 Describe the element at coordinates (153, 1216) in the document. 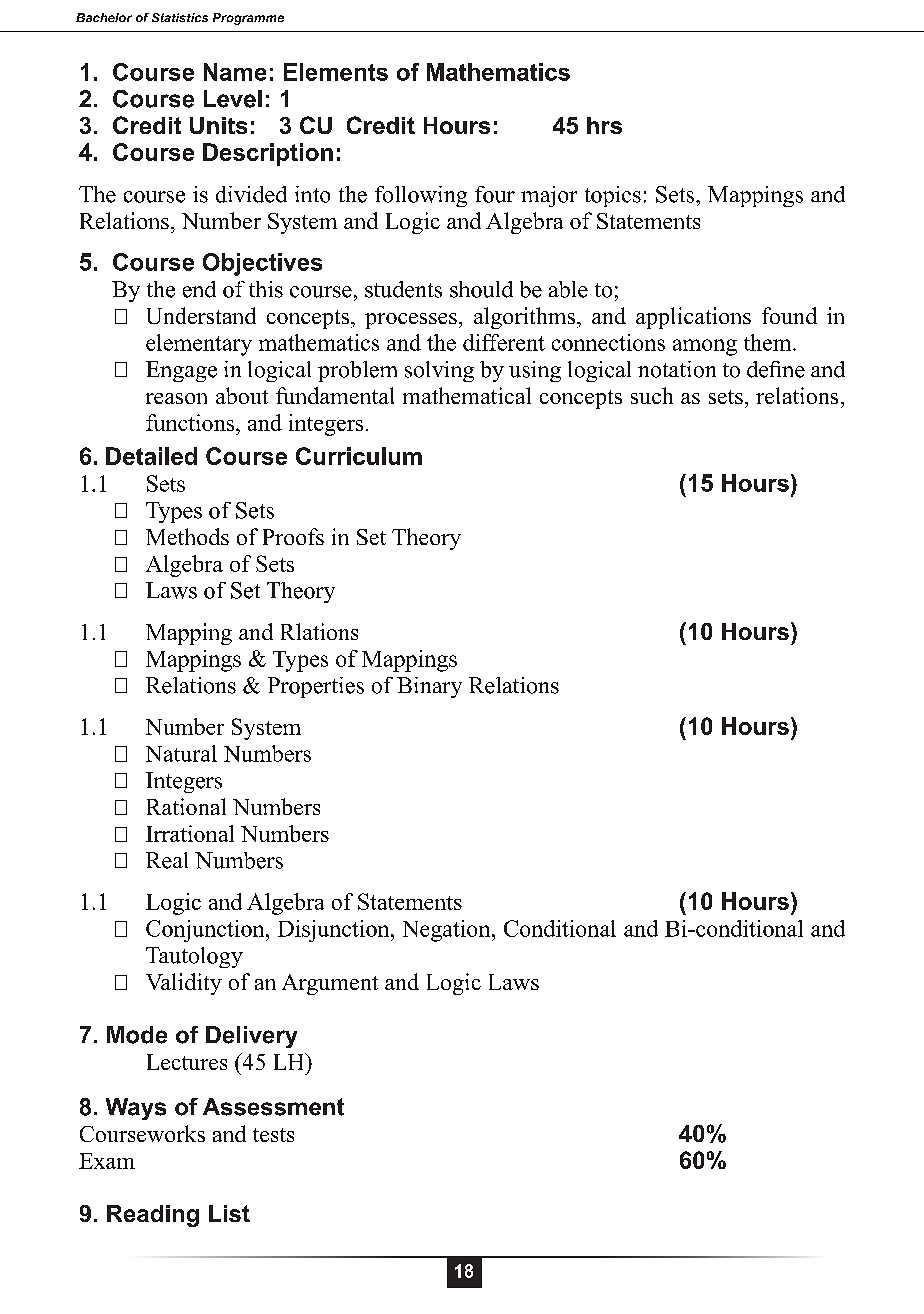

I see `Reading` at that location.
